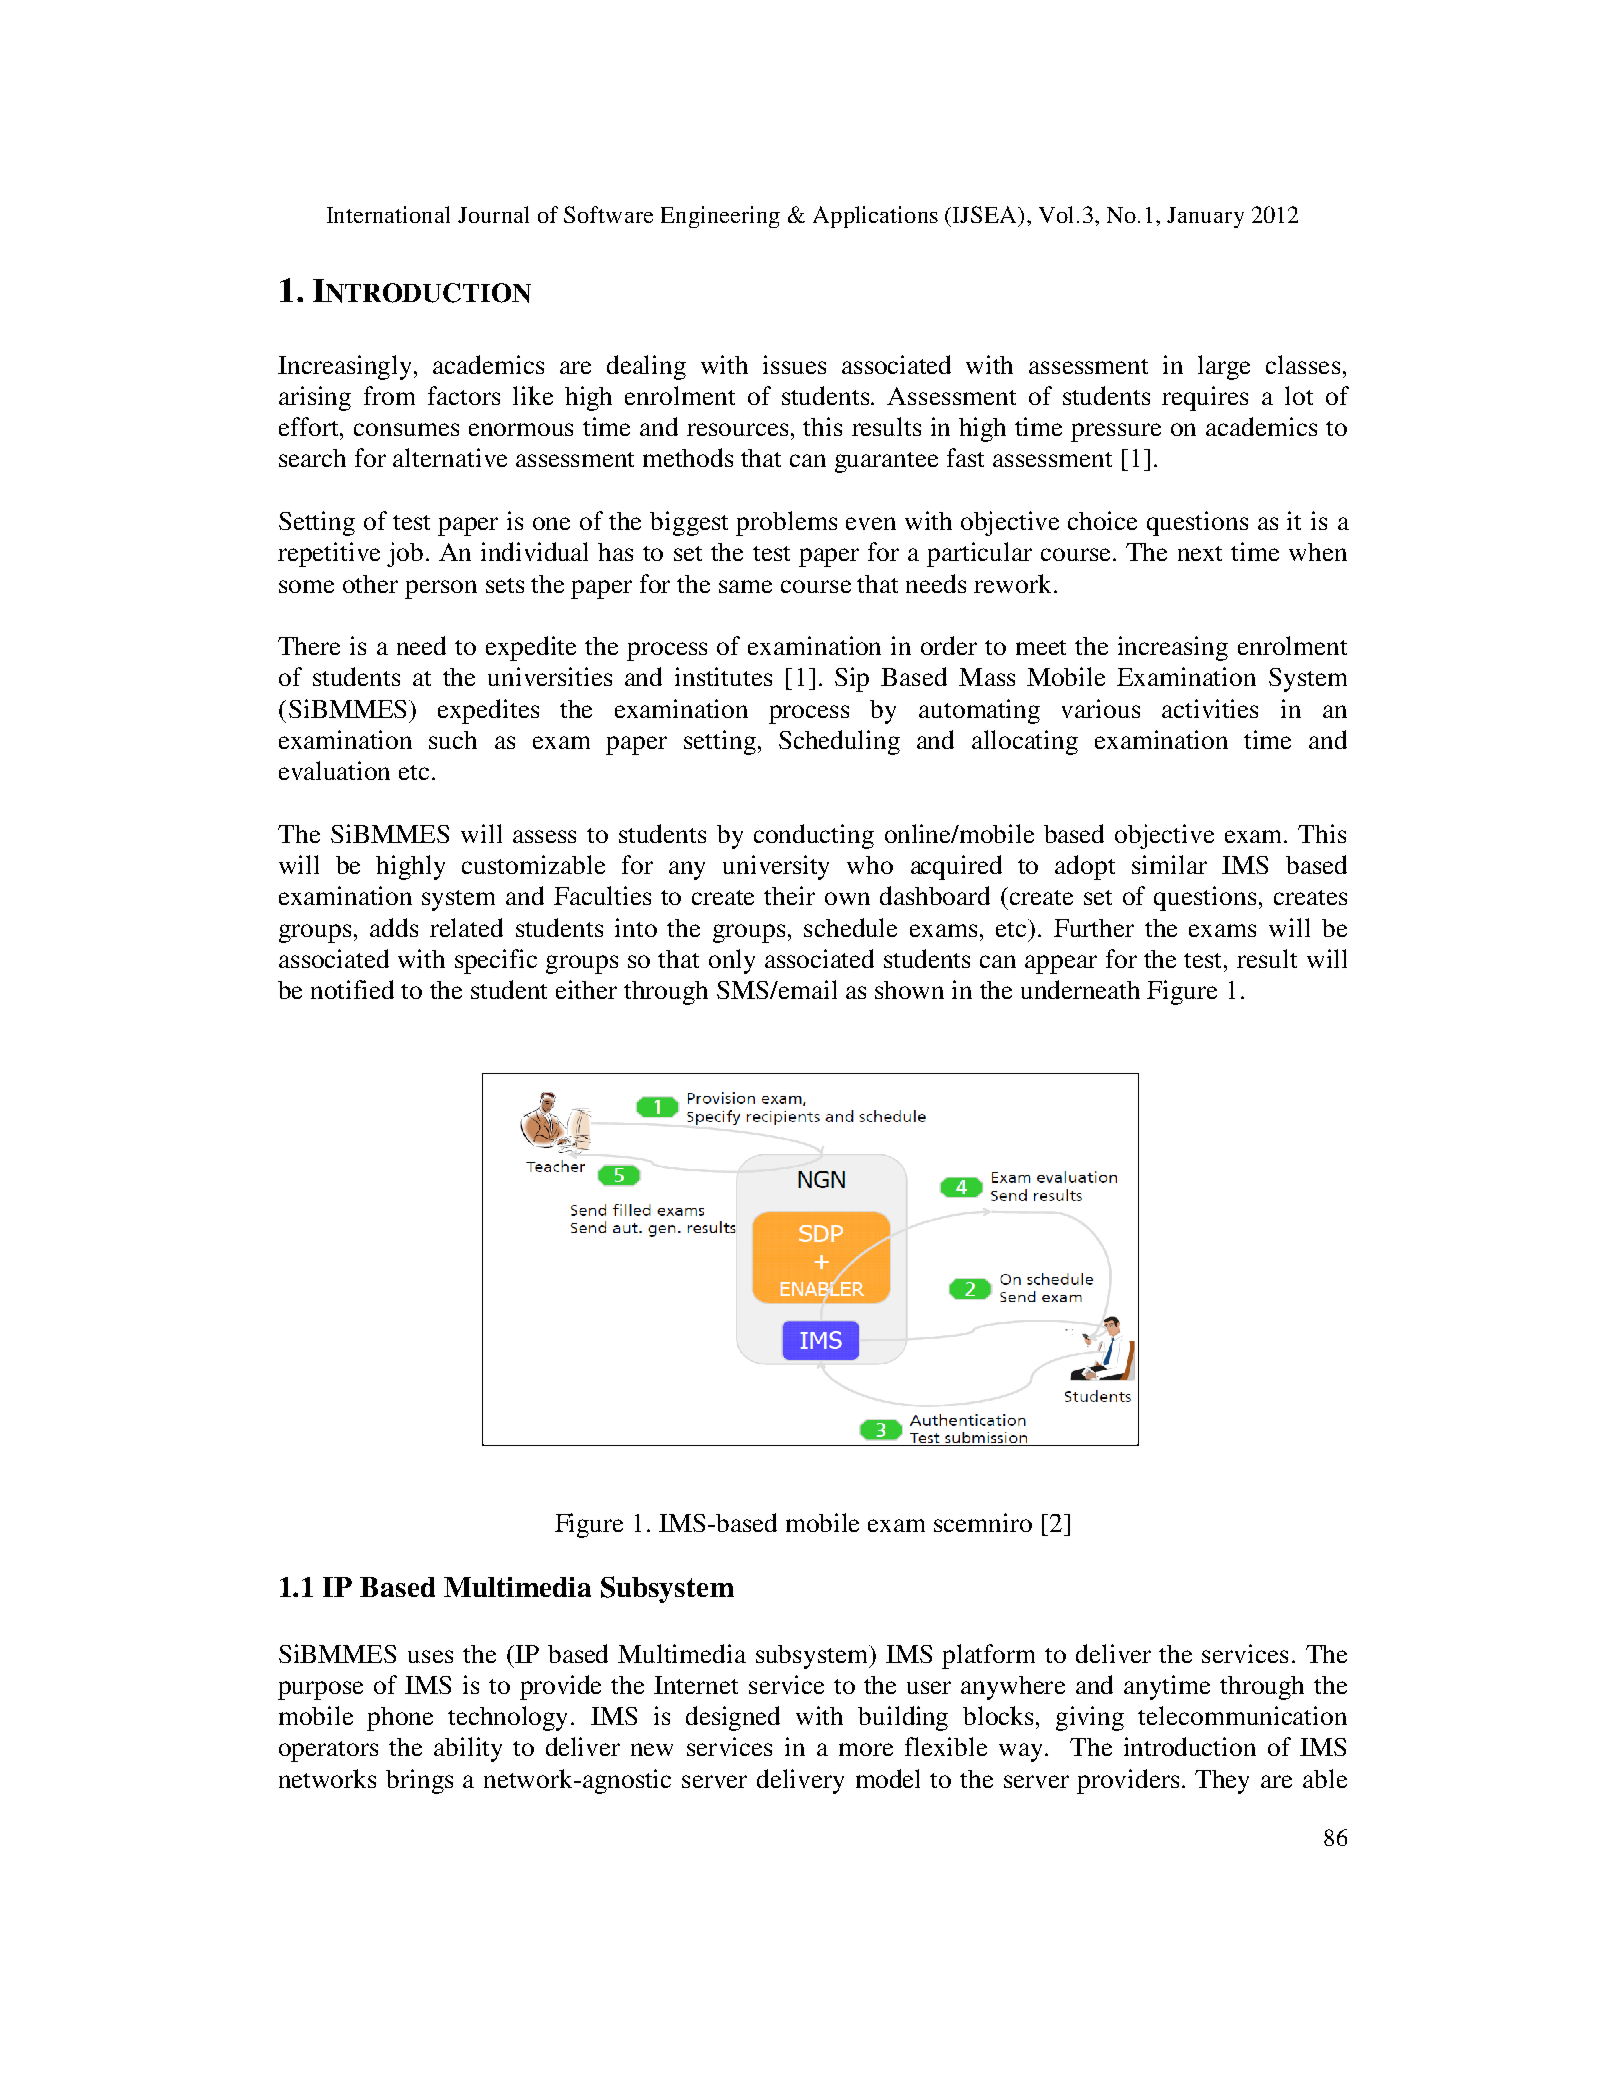  Describe the element at coordinates (1169, 864) in the screenshot. I see `similar` at that location.
